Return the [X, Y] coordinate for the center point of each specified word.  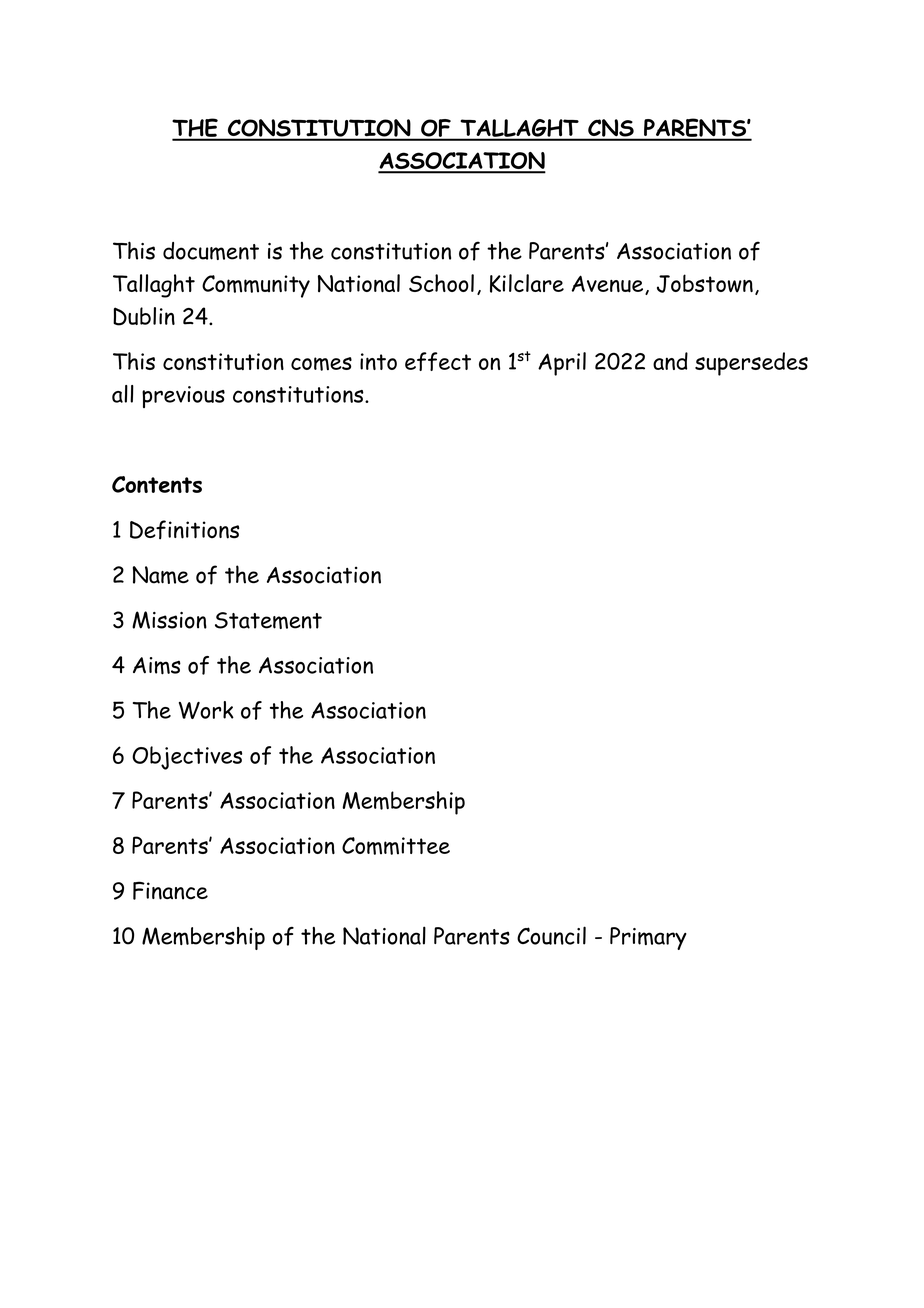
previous [183, 397]
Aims [157, 666]
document [211, 251]
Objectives [187, 758]
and [670, 361]
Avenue [609, 285]
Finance [170, 890]
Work [206, 710]
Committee [396, 846]
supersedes [751, 364]
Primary [648, 938]
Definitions [184, 530]
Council [551, 935]
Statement [268, 620]
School [441, 283]
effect [438, 361]
